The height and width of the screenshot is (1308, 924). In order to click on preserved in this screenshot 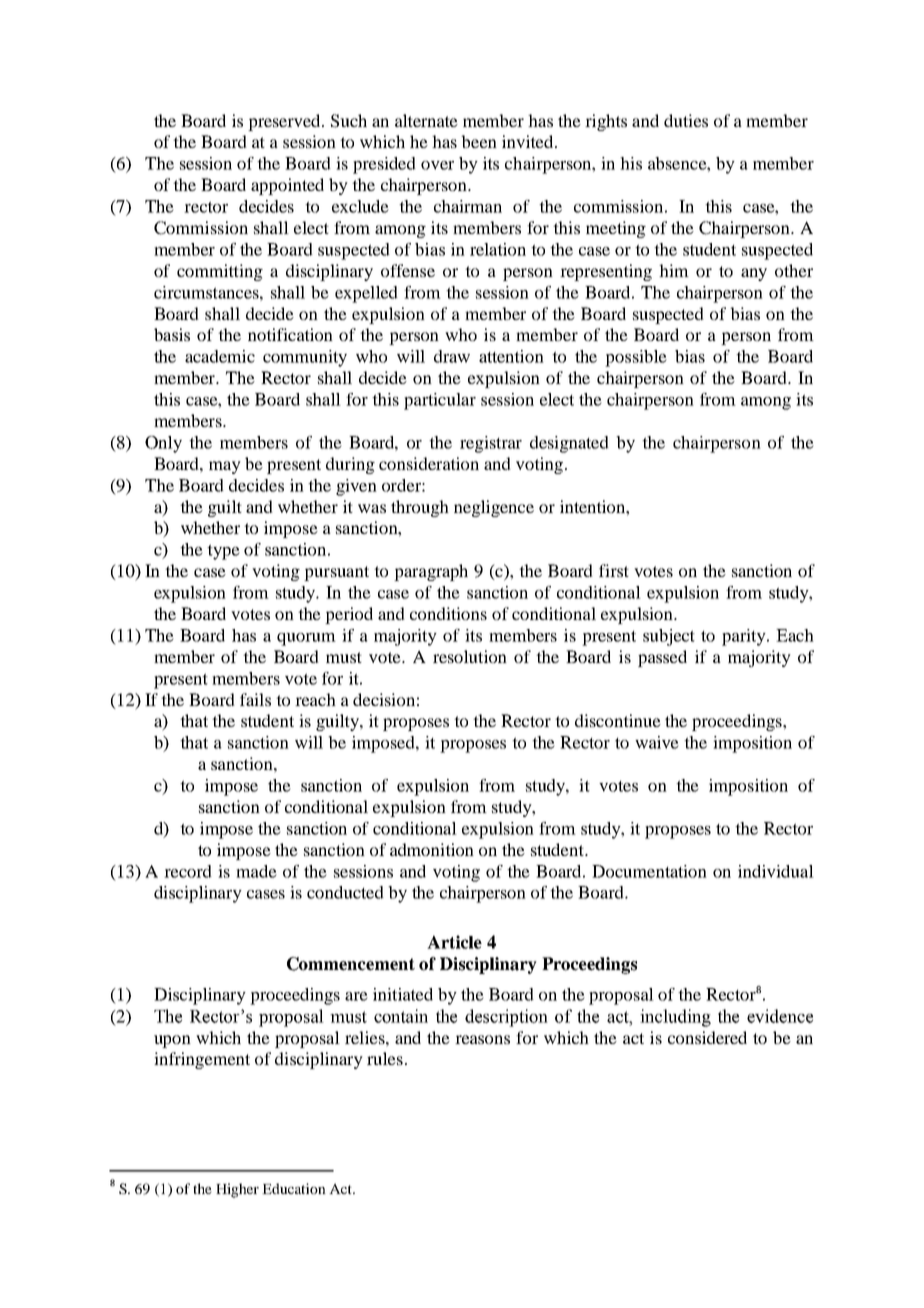, I will do `click(285, 122)`.
